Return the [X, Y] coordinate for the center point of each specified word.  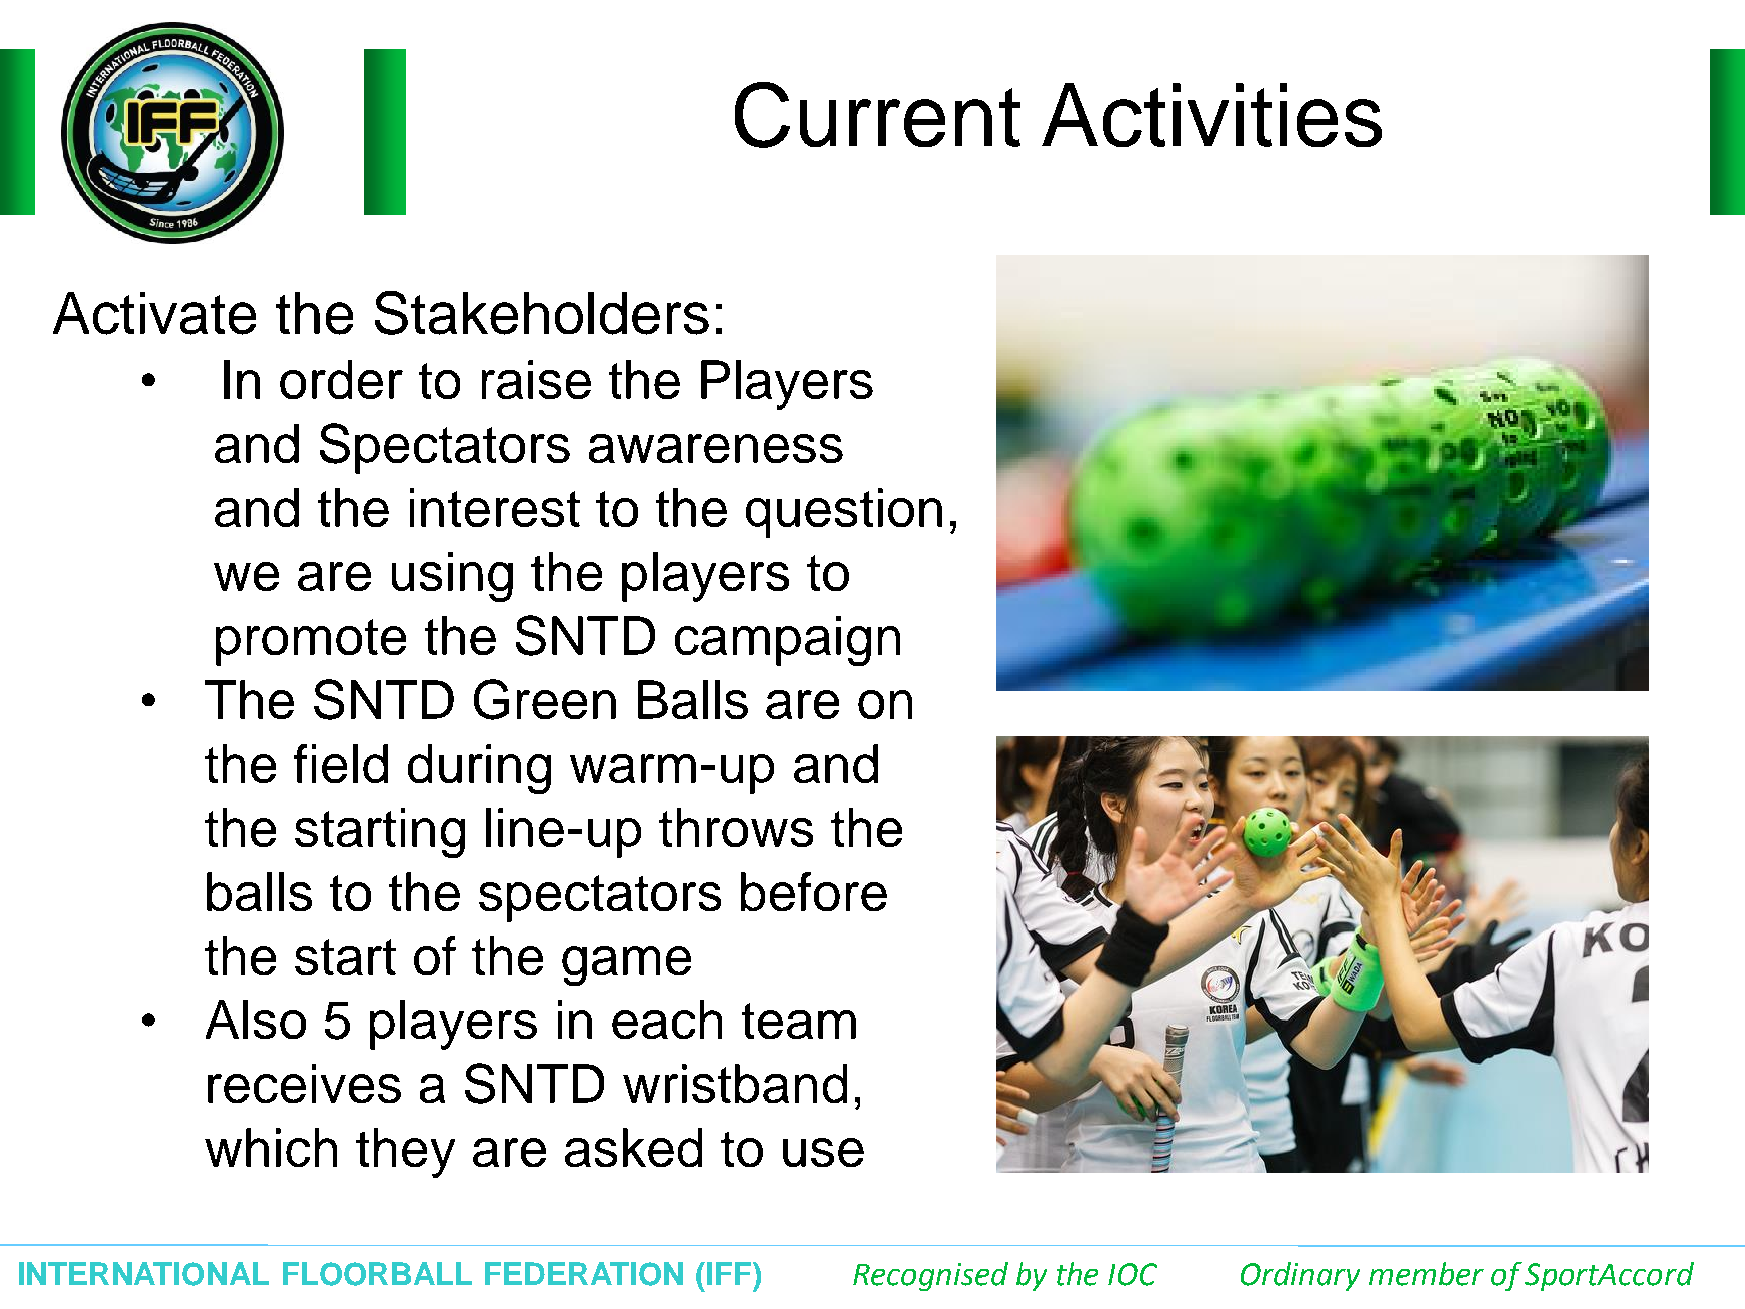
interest [495, 507]
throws [736, 827]
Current [877, 115]
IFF [730, 1273]
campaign [787, 641]
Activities [1212, 115]
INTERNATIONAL [144, 1274]
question [844, 513]
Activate [154, 313]
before [814, 891]
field [341, 763]
